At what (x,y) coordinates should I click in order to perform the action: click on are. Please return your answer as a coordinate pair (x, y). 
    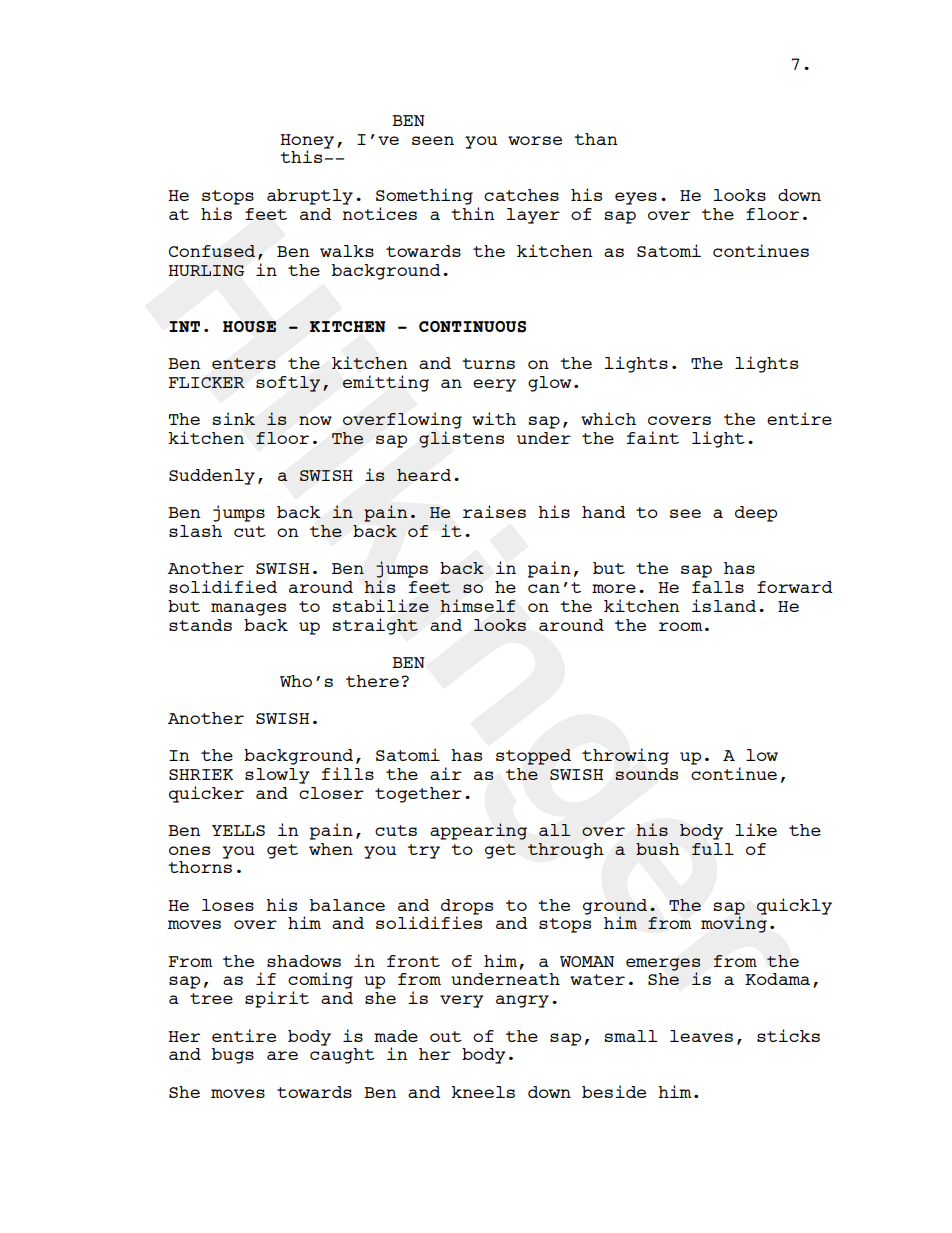
    Looking at the image, I should click on (282, 1055).
